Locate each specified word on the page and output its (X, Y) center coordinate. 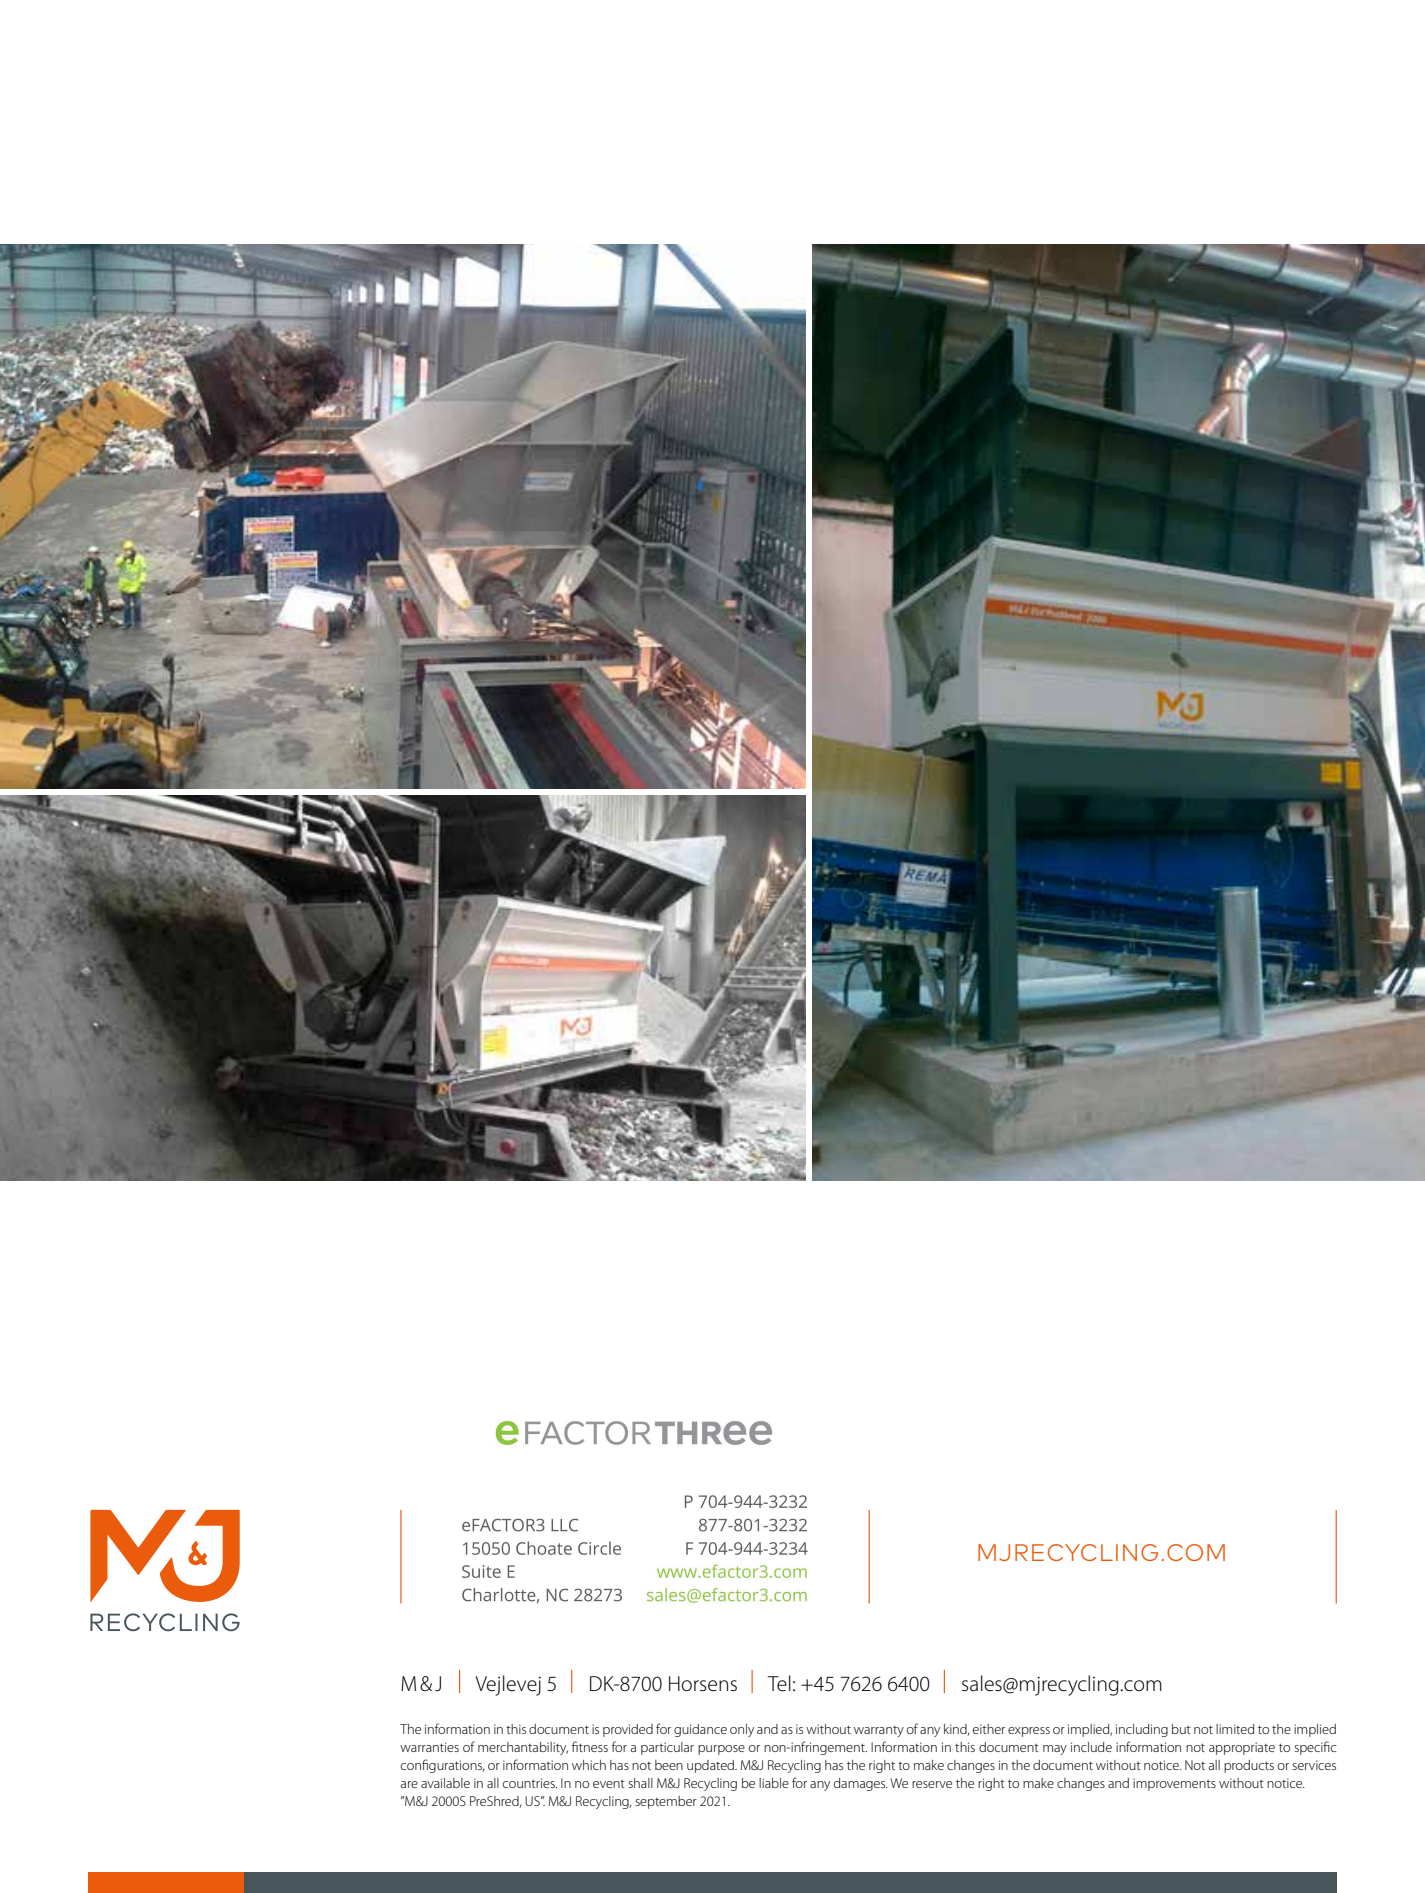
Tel (779, 1683)
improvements (1174, 1784)
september (666, 1802)
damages (861, 1784)
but (1181, 1729)
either (989, 1729)
